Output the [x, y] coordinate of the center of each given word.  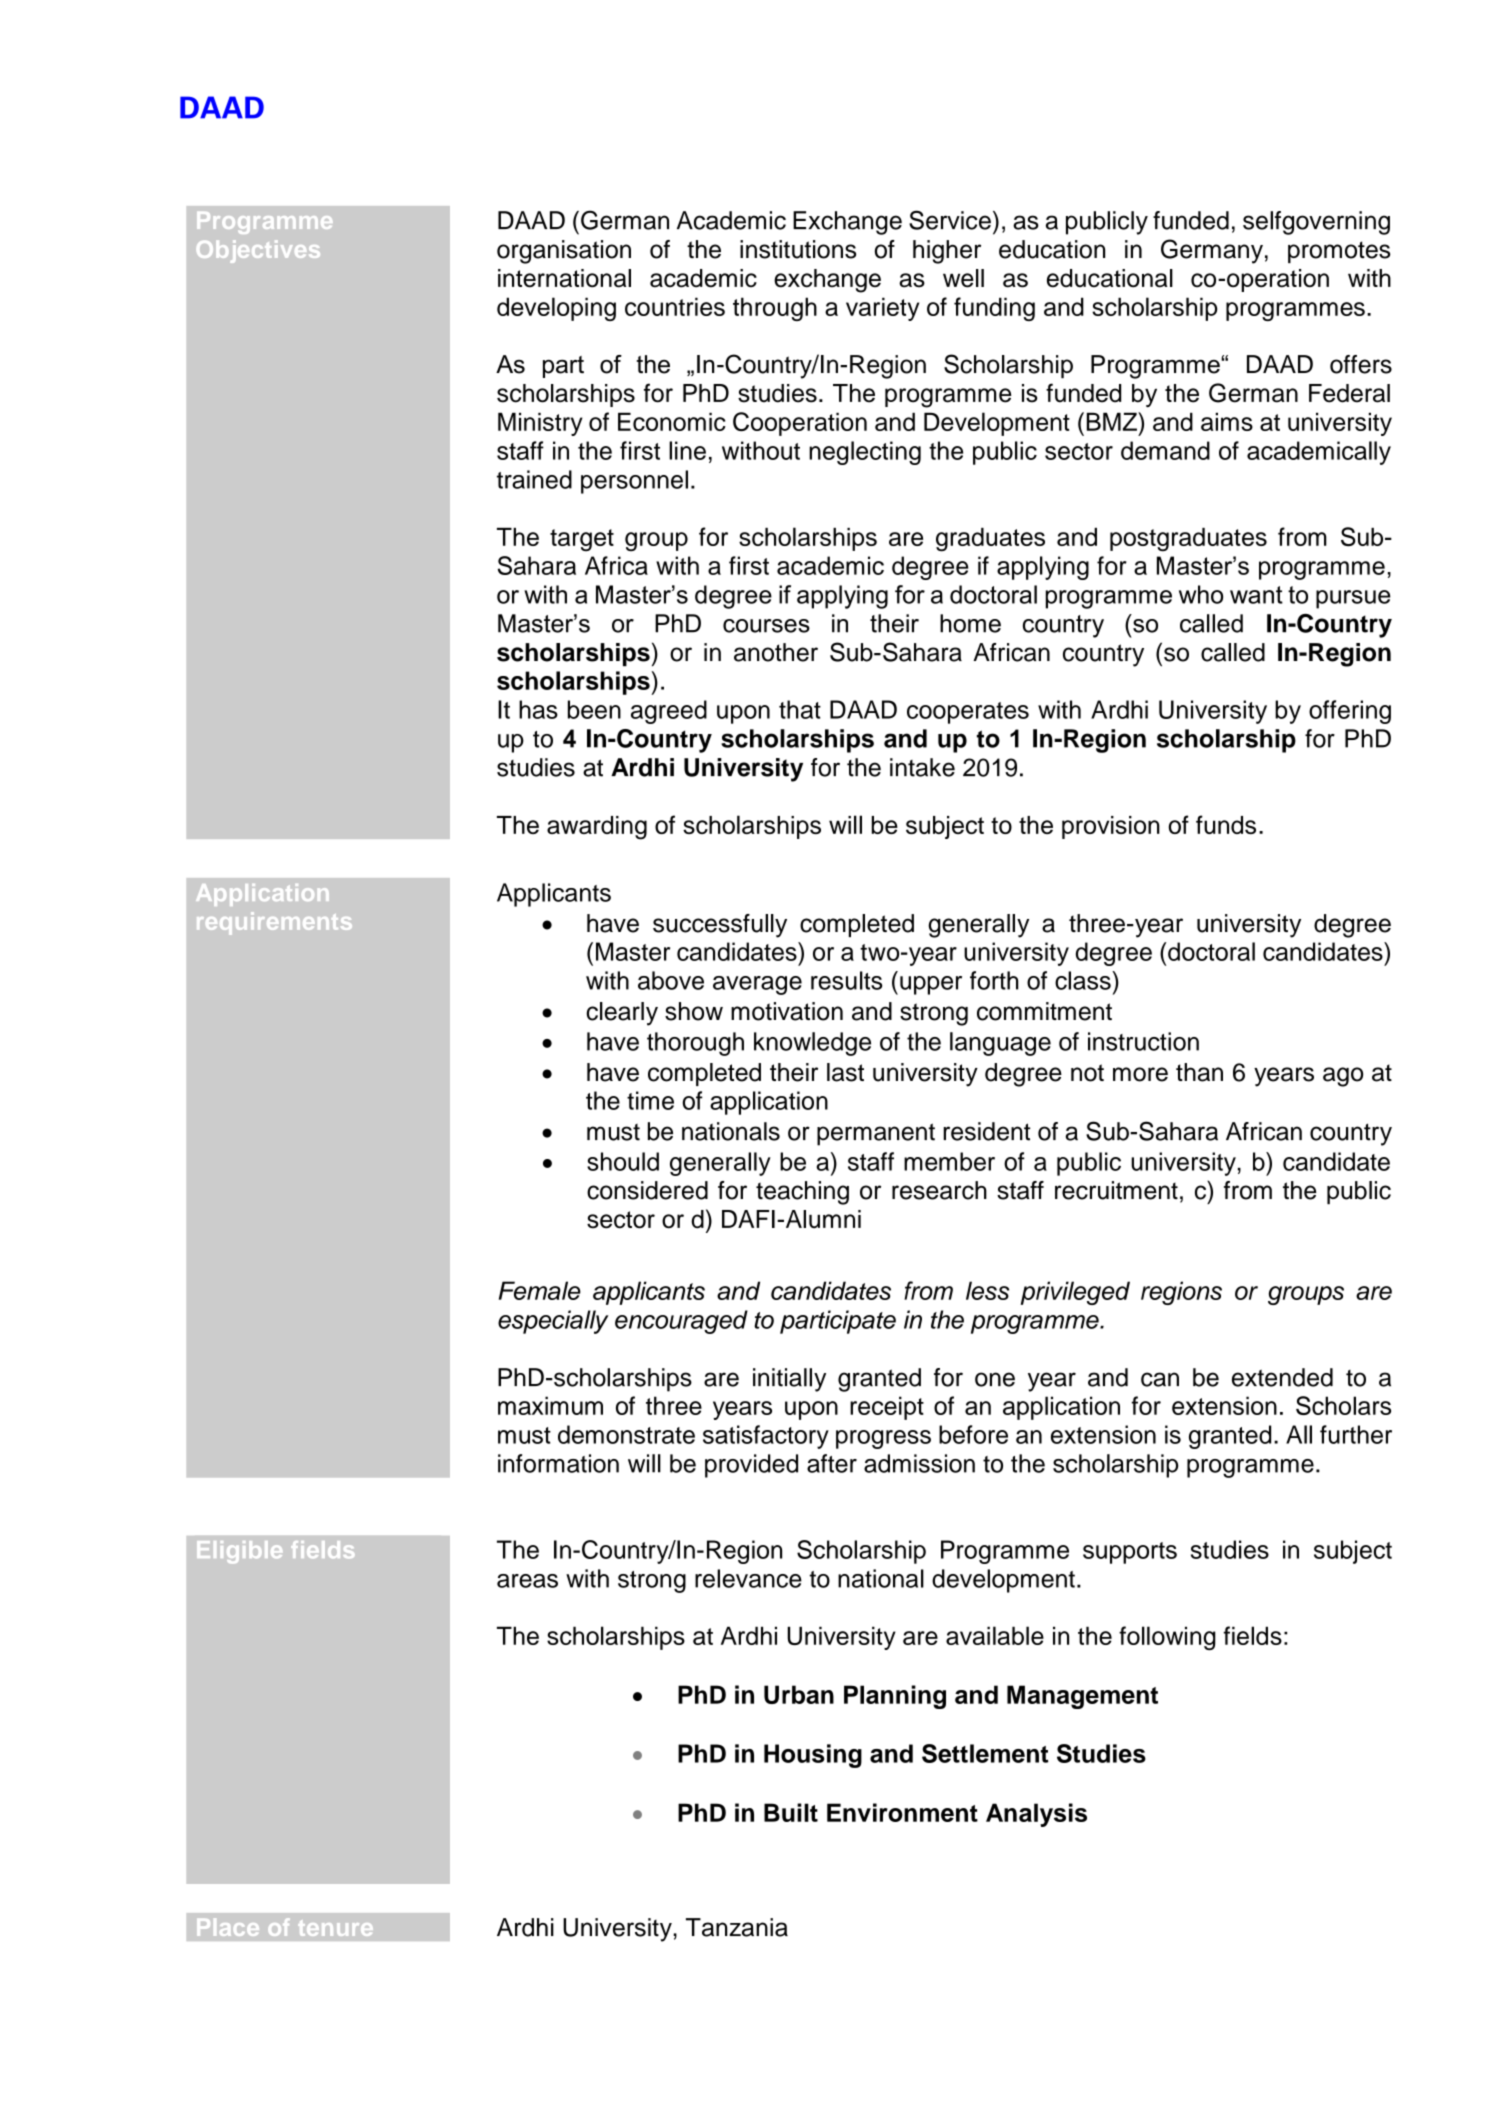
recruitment [1116, 1190]
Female [540, 1290]
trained [534, 479]
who [1201, 594]
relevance [748, 1578]
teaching [802, 1193]
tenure [335, 1928]
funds [1226, 824]
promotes [1339, 252]
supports [1130, 1553]
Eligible [239, 1552]
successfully [720, 926]
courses [766, 626]
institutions [798, 249]
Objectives [258, 251]
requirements [274, 923]
